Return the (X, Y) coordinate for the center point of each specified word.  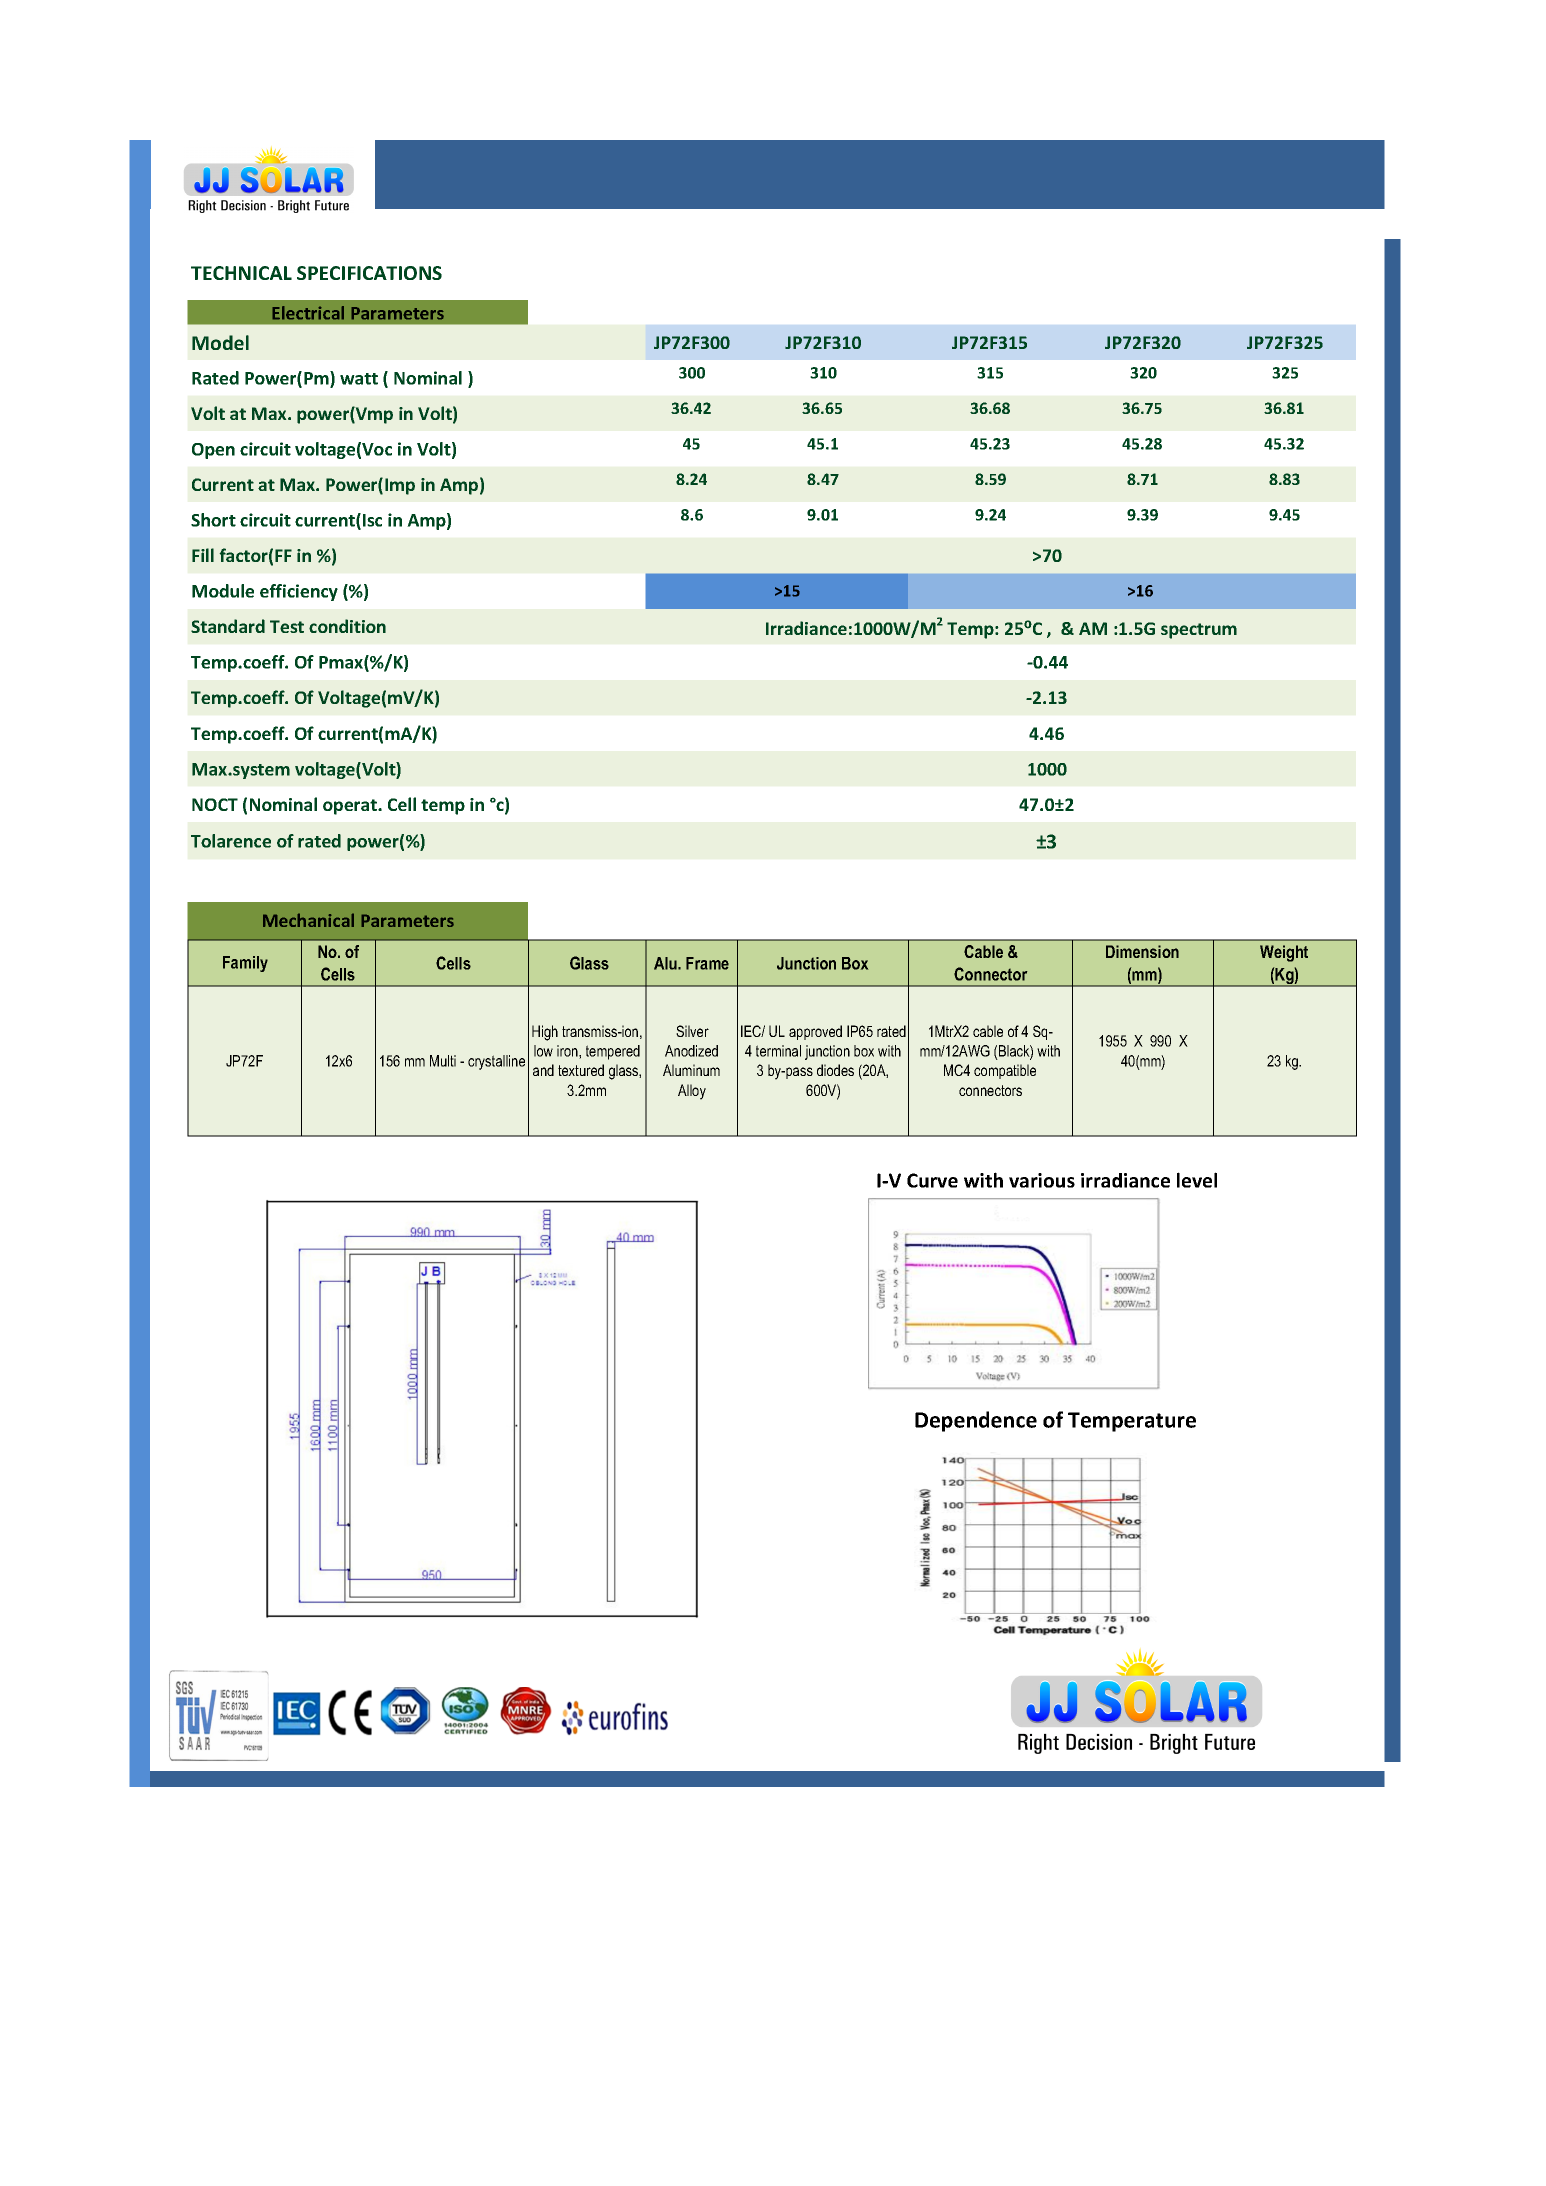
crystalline (496, 1062)
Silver (692, 1031)
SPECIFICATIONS (369, 273)
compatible (1005, 1071)
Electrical (308, 313)
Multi (443, 1061)
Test (287, 626)
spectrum (1199, 631)
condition (347, 626)
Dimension (1142, 951)
